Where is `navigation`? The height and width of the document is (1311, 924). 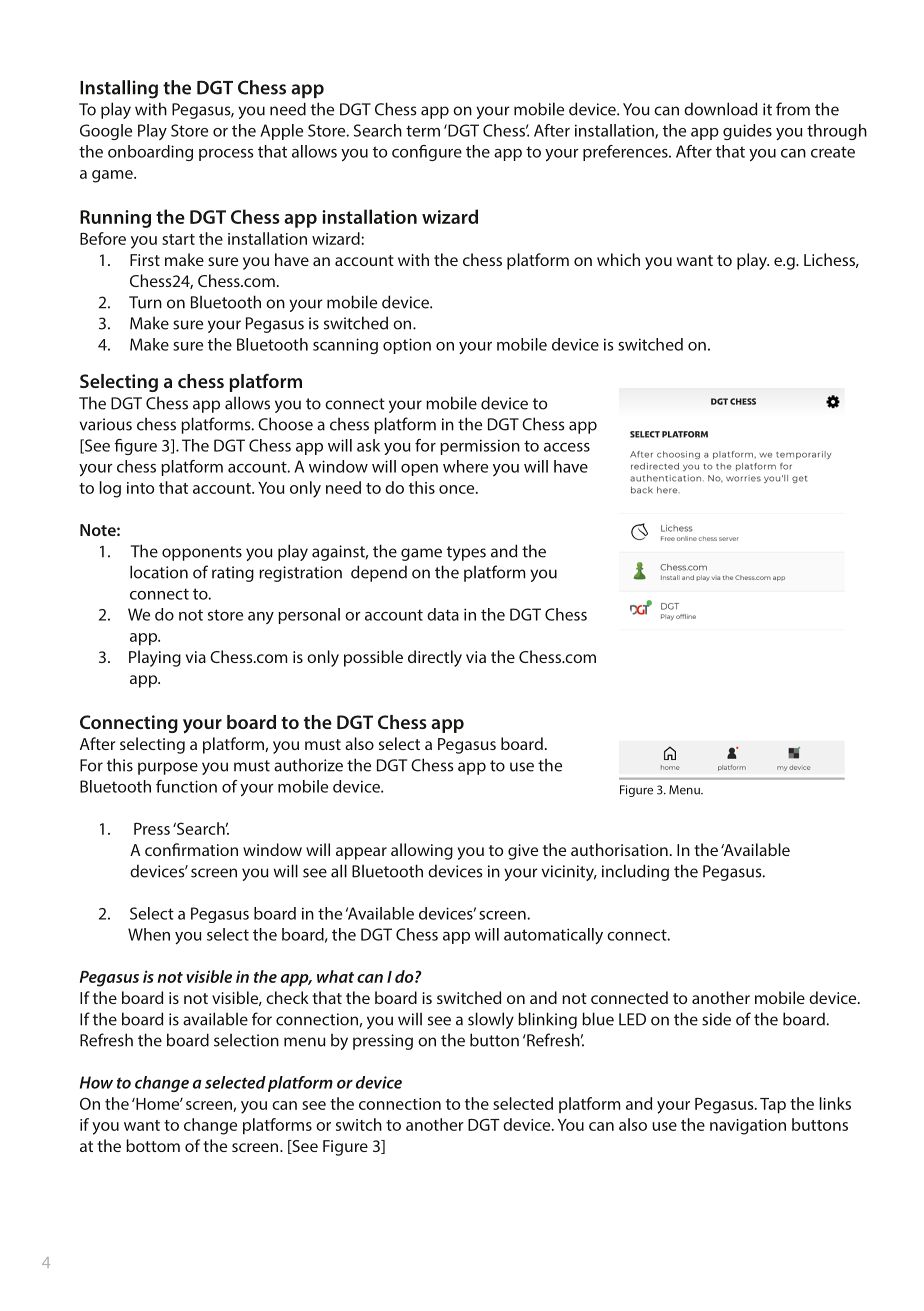 navigation is located at coordinates (748, 1127).
